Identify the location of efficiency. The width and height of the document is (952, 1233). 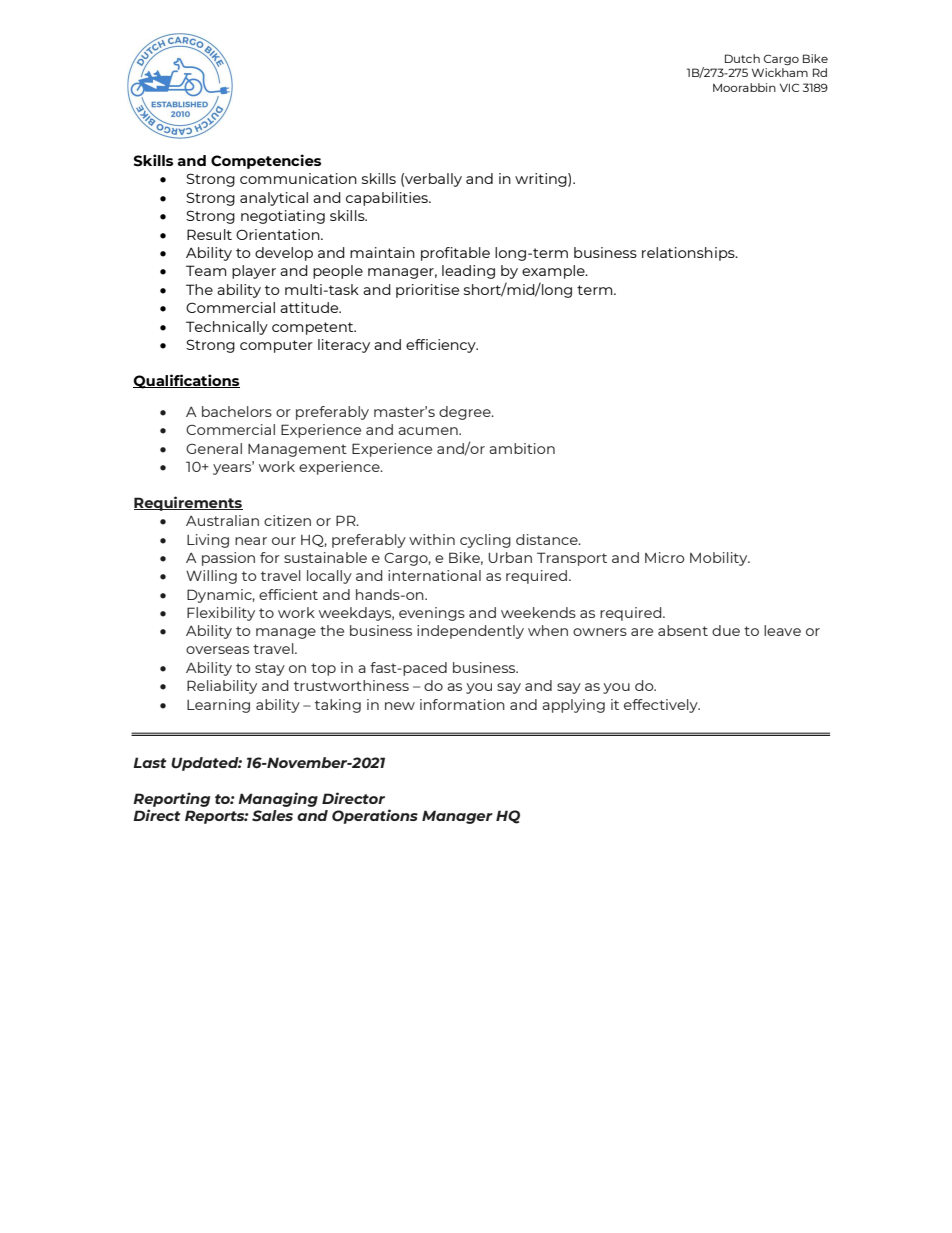
(442, 346).
